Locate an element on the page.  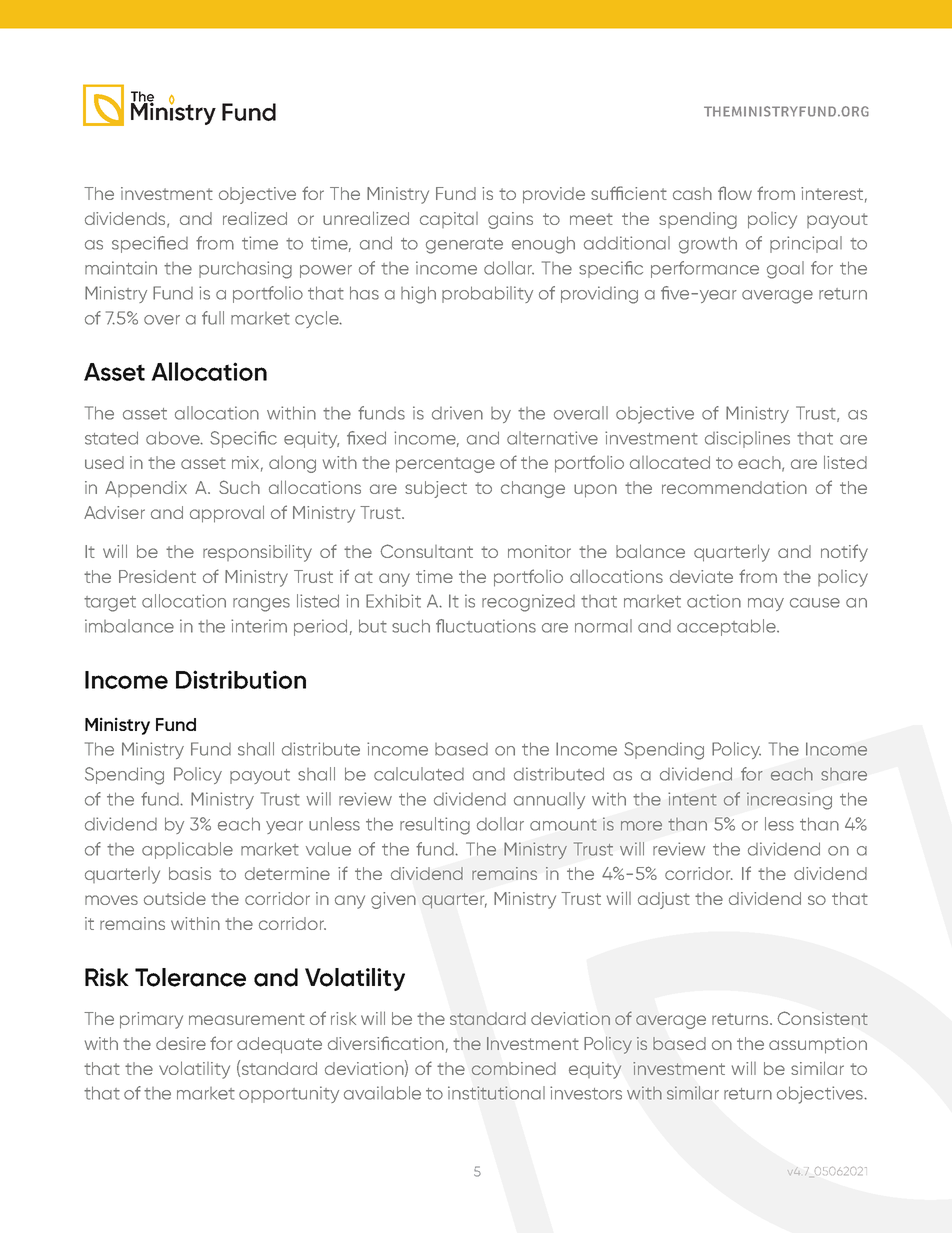
share is located at coordinates (844, 774).
